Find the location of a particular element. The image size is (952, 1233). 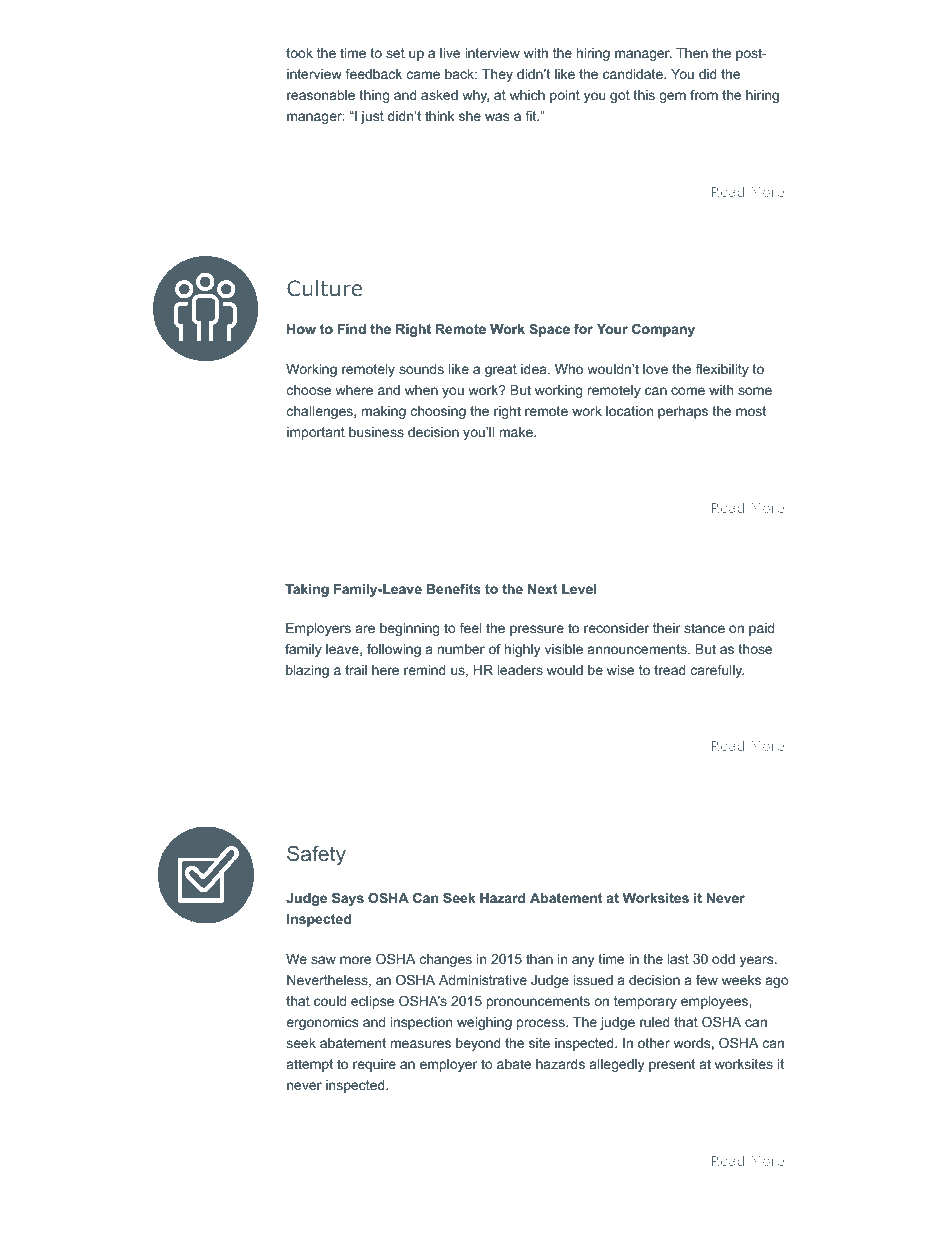

which is located at coordinates (527, 95).
